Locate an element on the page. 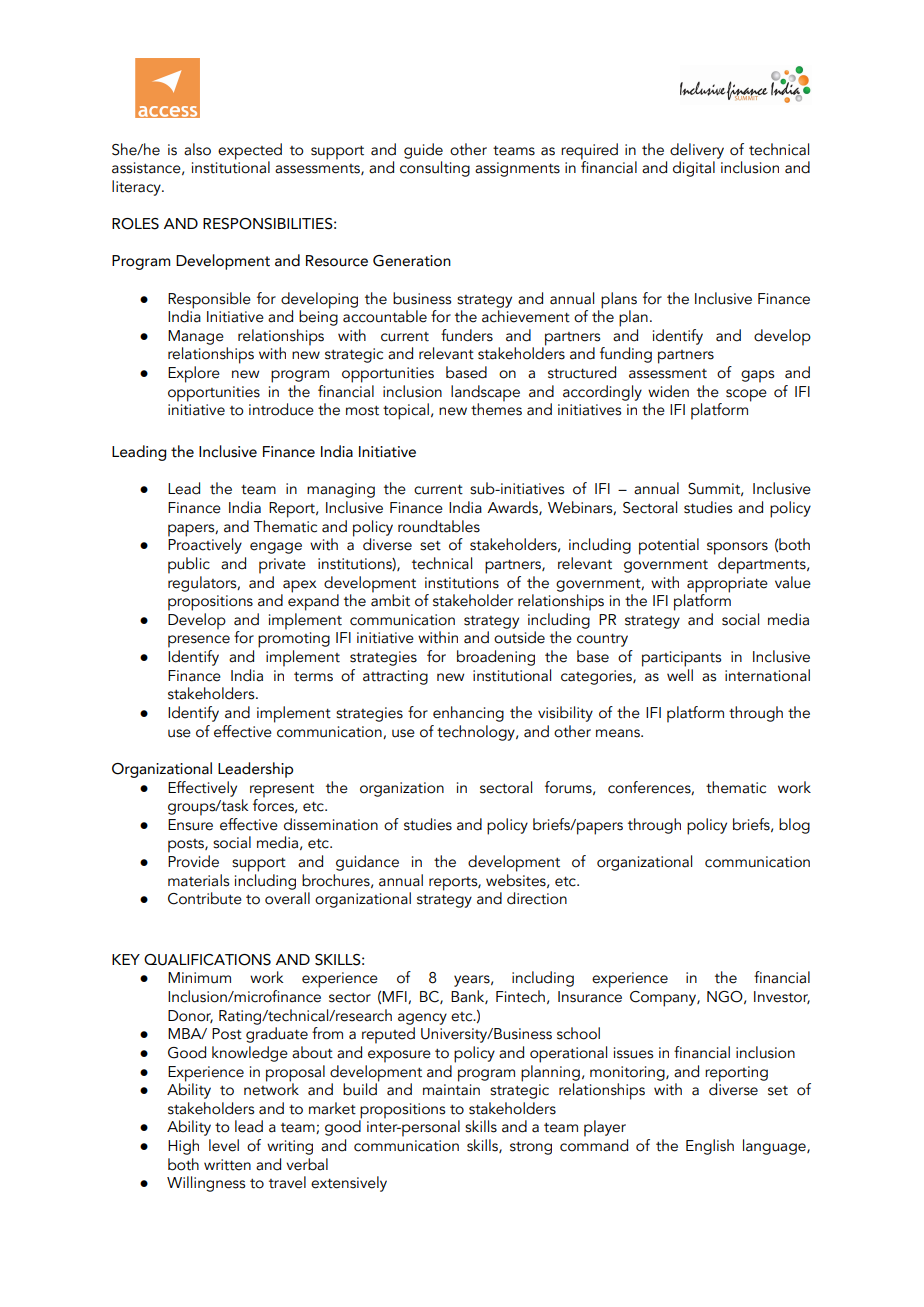 This document has height=1307, width=924. participants is located at coordinates (681, 659).
